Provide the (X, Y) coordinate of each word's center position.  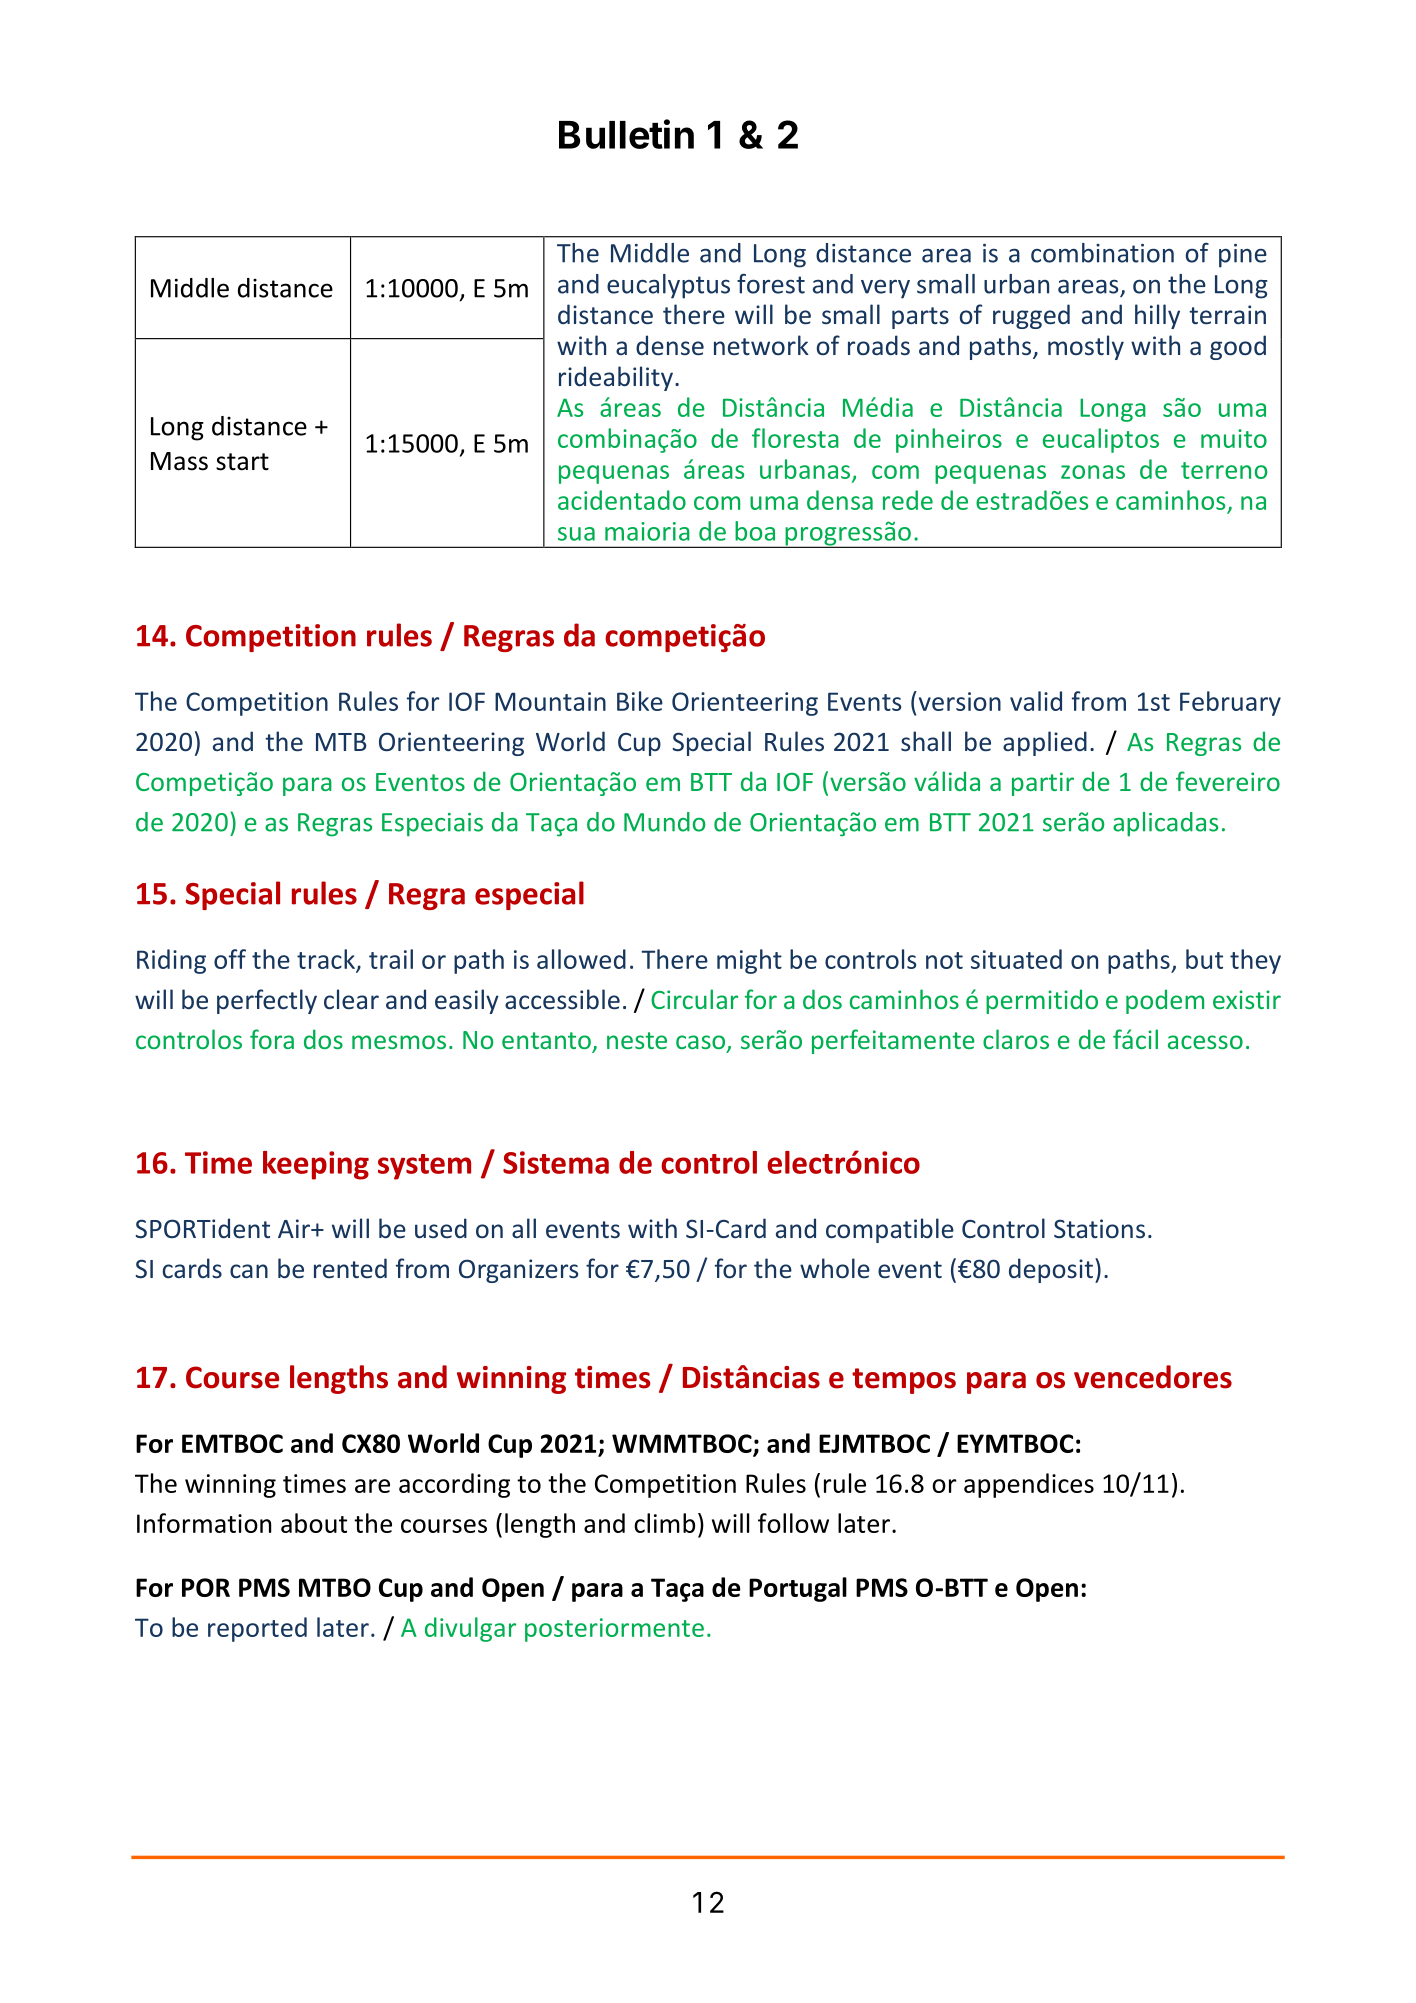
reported (257, 1629)
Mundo (664, 822)
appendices (1029, 1485)
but (1204, 959)
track (327, 960)
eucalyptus (668, 286)
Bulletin (626, 134)
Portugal (798, 1589)
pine (1243, 256)
